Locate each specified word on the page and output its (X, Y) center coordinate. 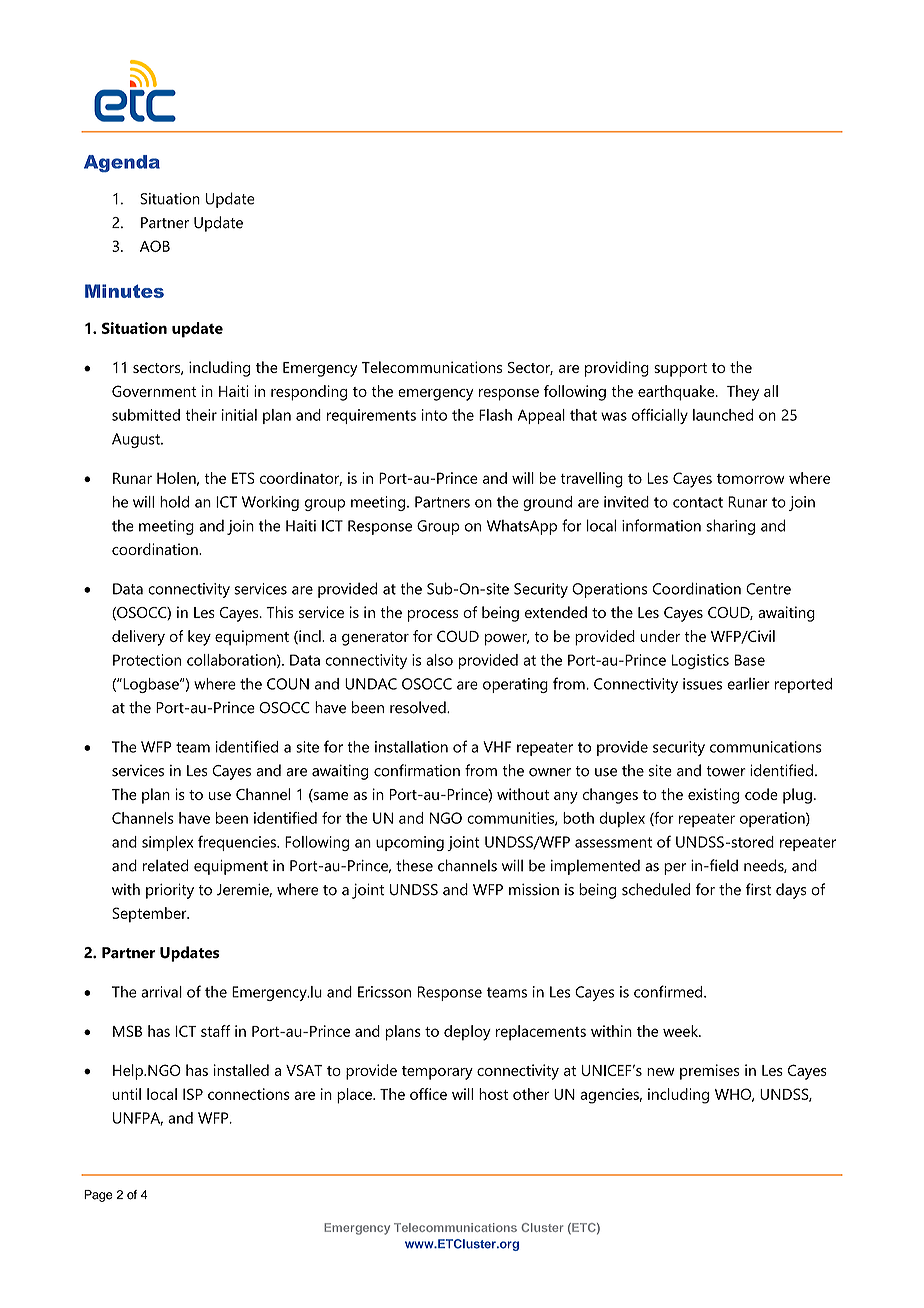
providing (617, 369)
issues (702, 684)
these (414, 865)
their (201, 415)
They (743, 393)
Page (98, 1196)
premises (710, 1072)
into (434, 415)
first (758, 889)
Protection (147, 660)
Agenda (122, 163)
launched (723, 415)
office (428, 1094)
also (439, 660)
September (150, 915)
